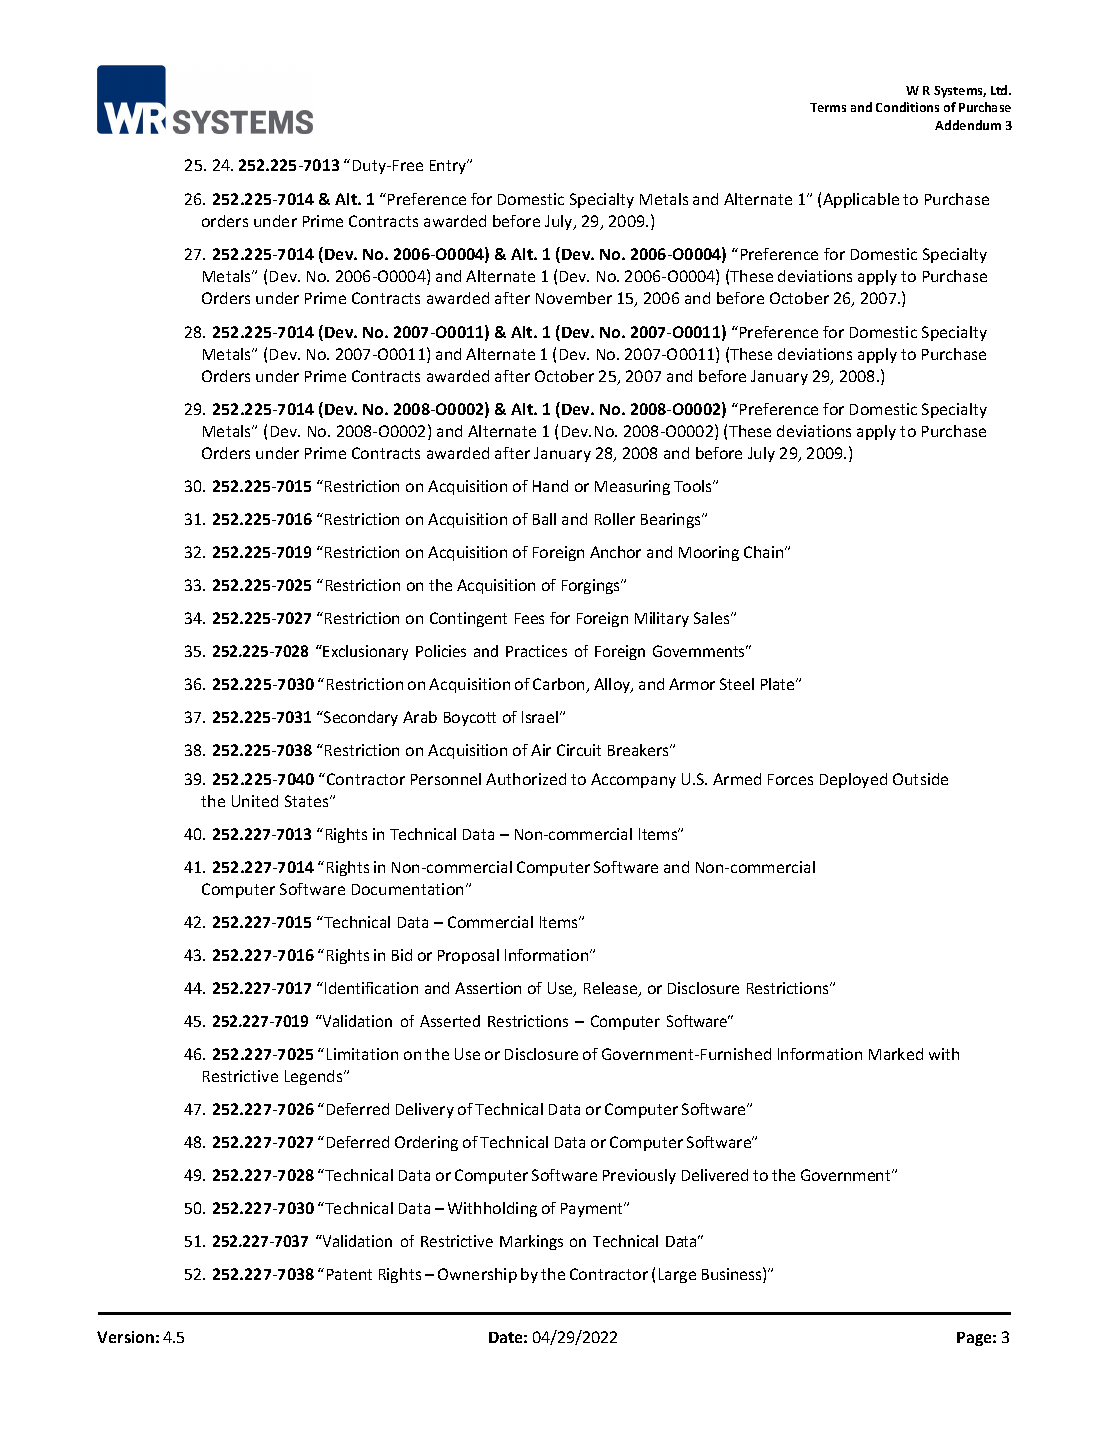 The width and height of the screenshot is (1109, 1435). Describe the element at coordinates (449, 166) in the screenshot. I see `Entry` at that location.
